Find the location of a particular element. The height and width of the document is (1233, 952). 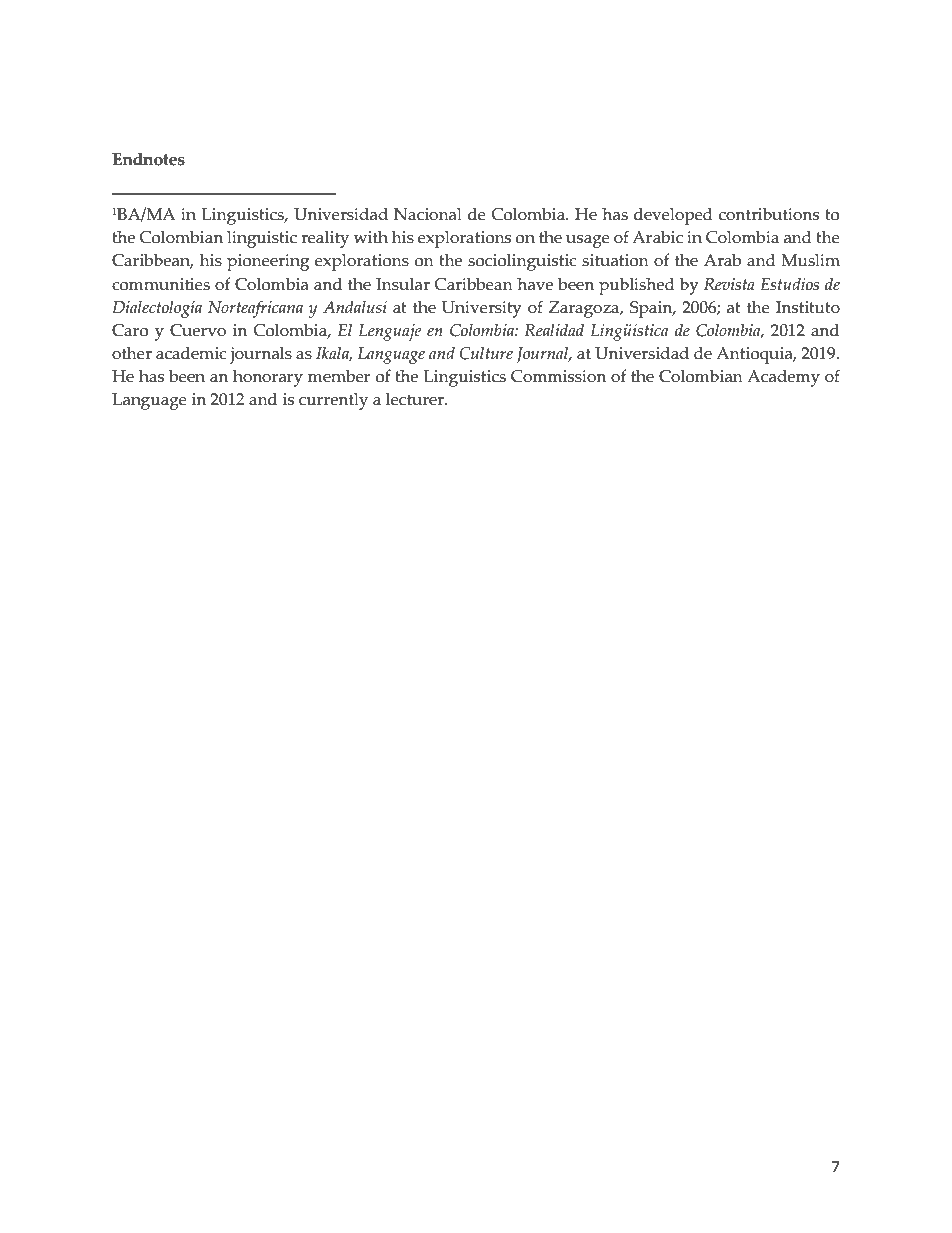

reality is located at coordinates (325, 239).
